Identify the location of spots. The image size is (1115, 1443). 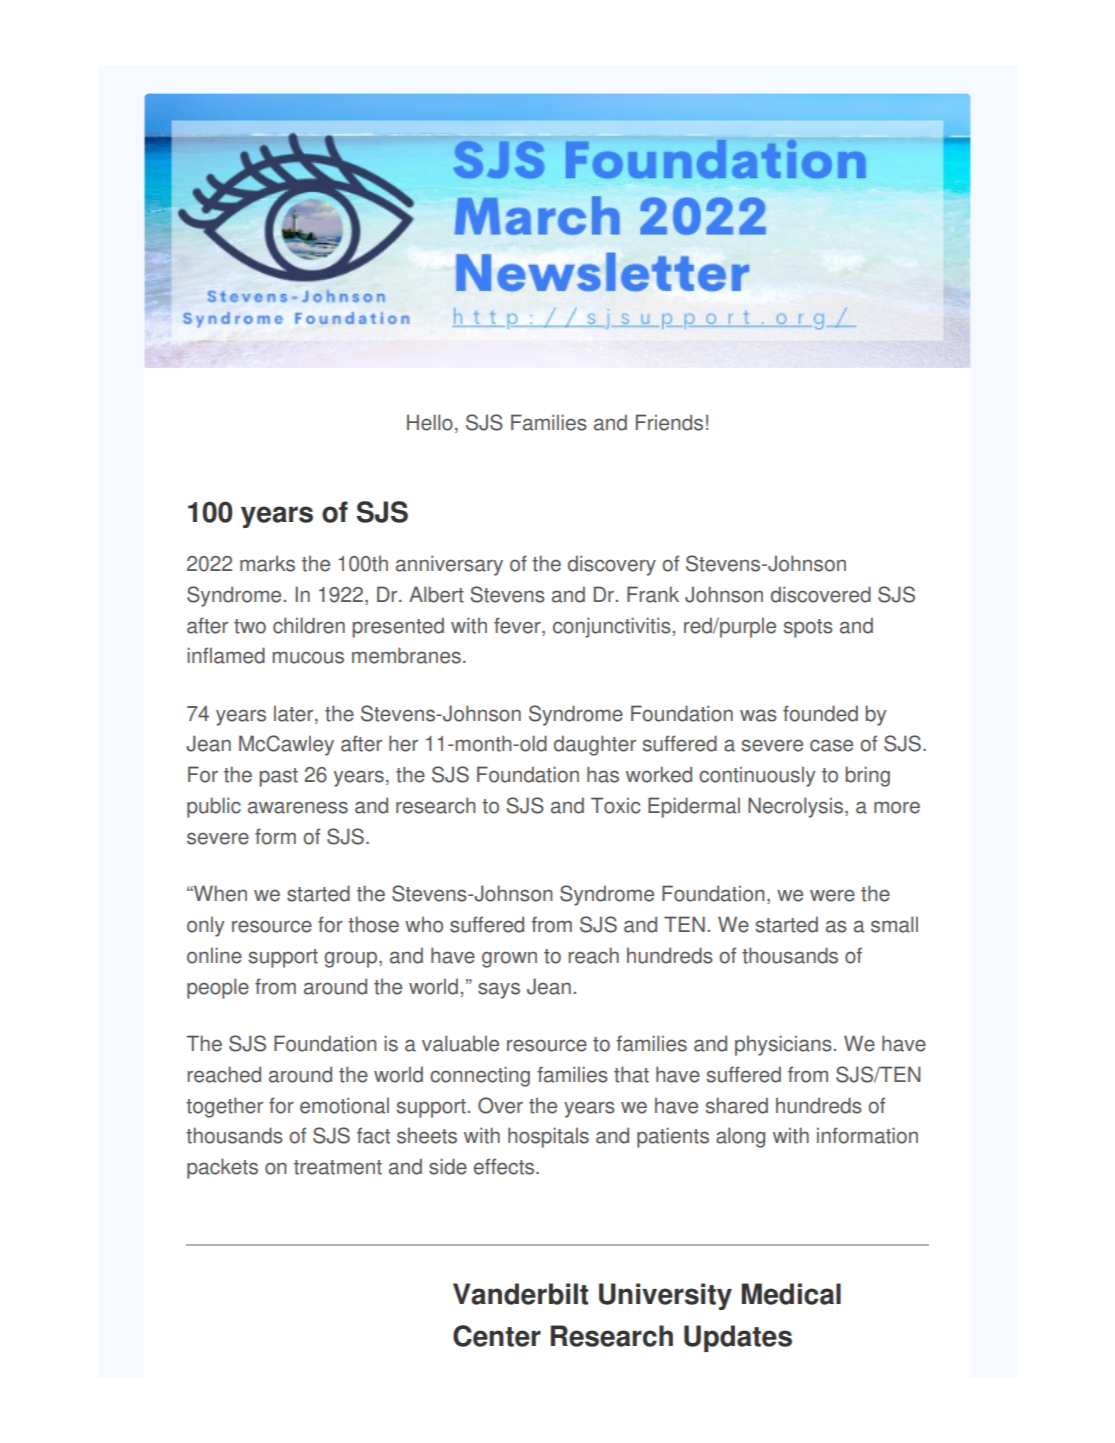
(808, 628).
